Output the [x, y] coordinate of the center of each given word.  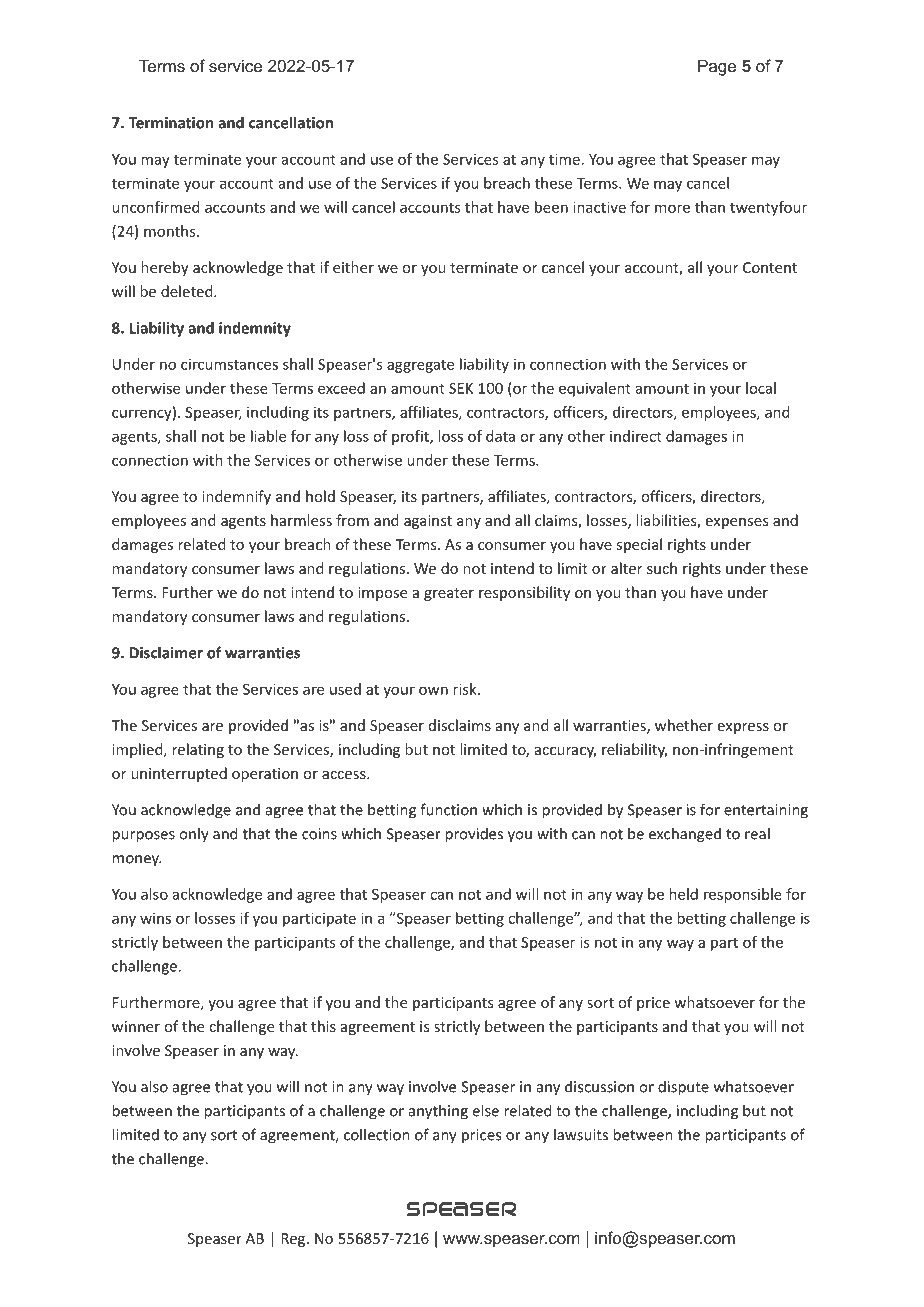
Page [717, 67]
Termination [171, 123]
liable [268, 436]
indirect [636, 436]
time [564, 159]
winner [136, 1026]
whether [684, 725]
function [448, 809]
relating [198, 750]
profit [411, 437]
